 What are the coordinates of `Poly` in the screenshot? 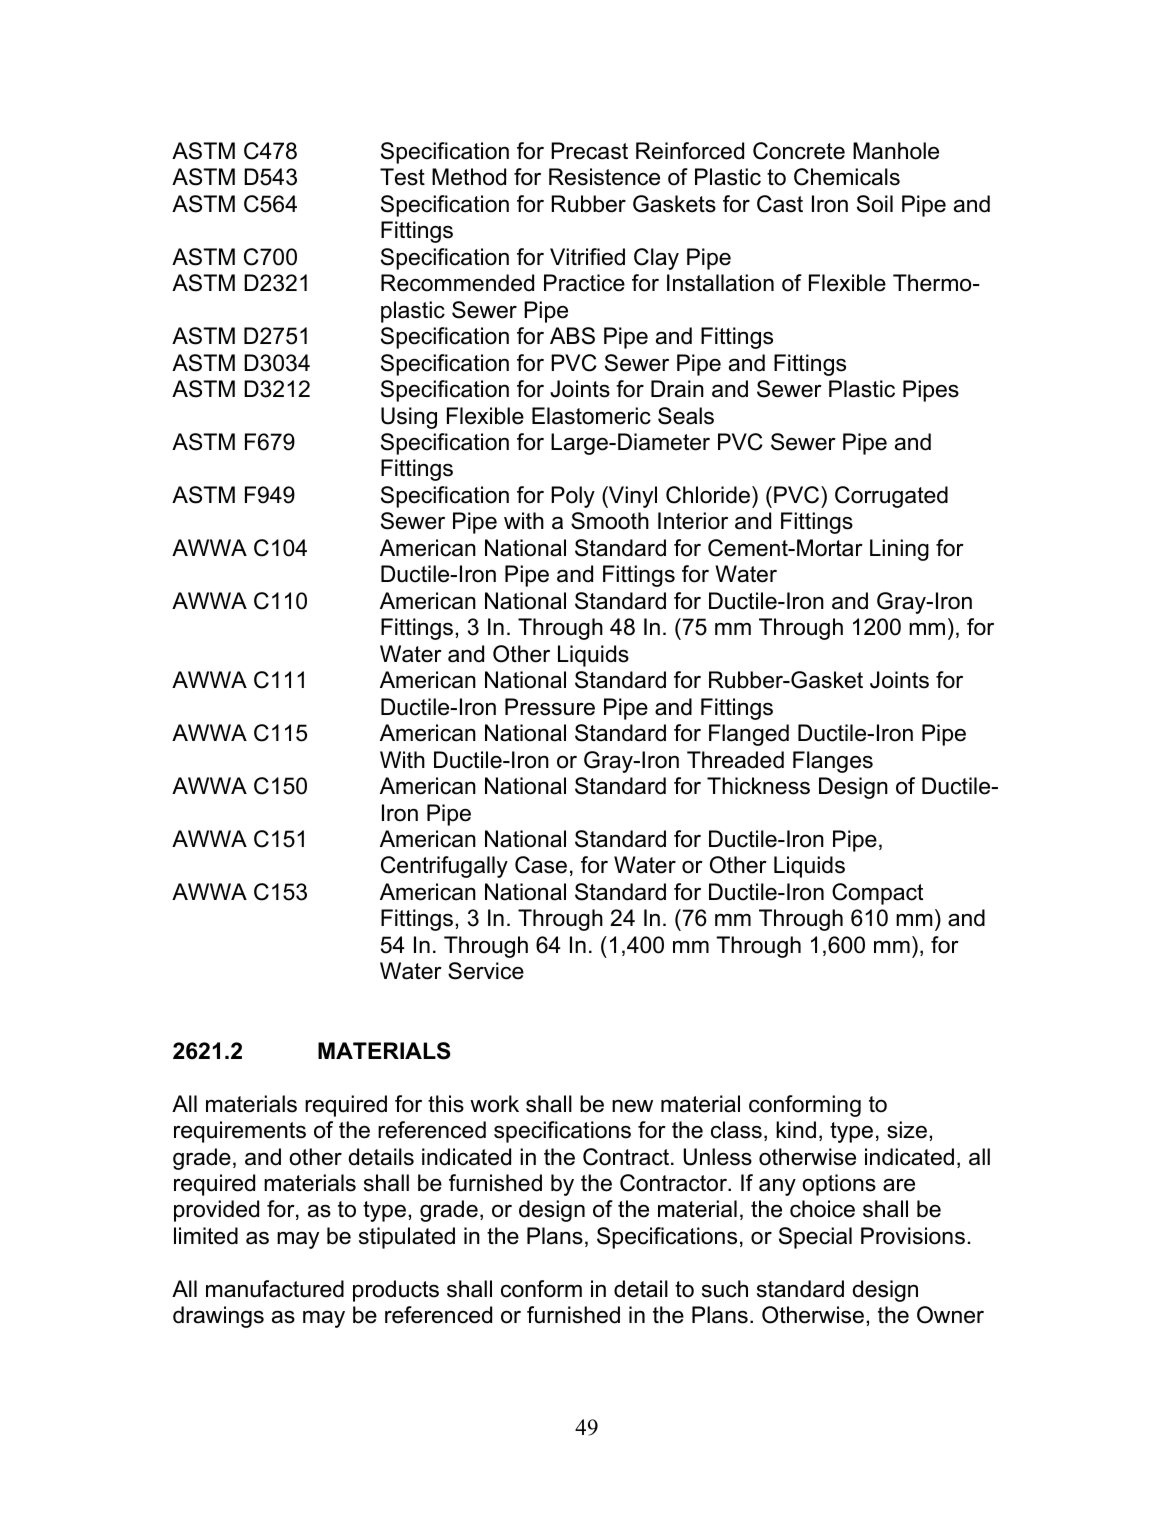 It's located at (573, 497).
